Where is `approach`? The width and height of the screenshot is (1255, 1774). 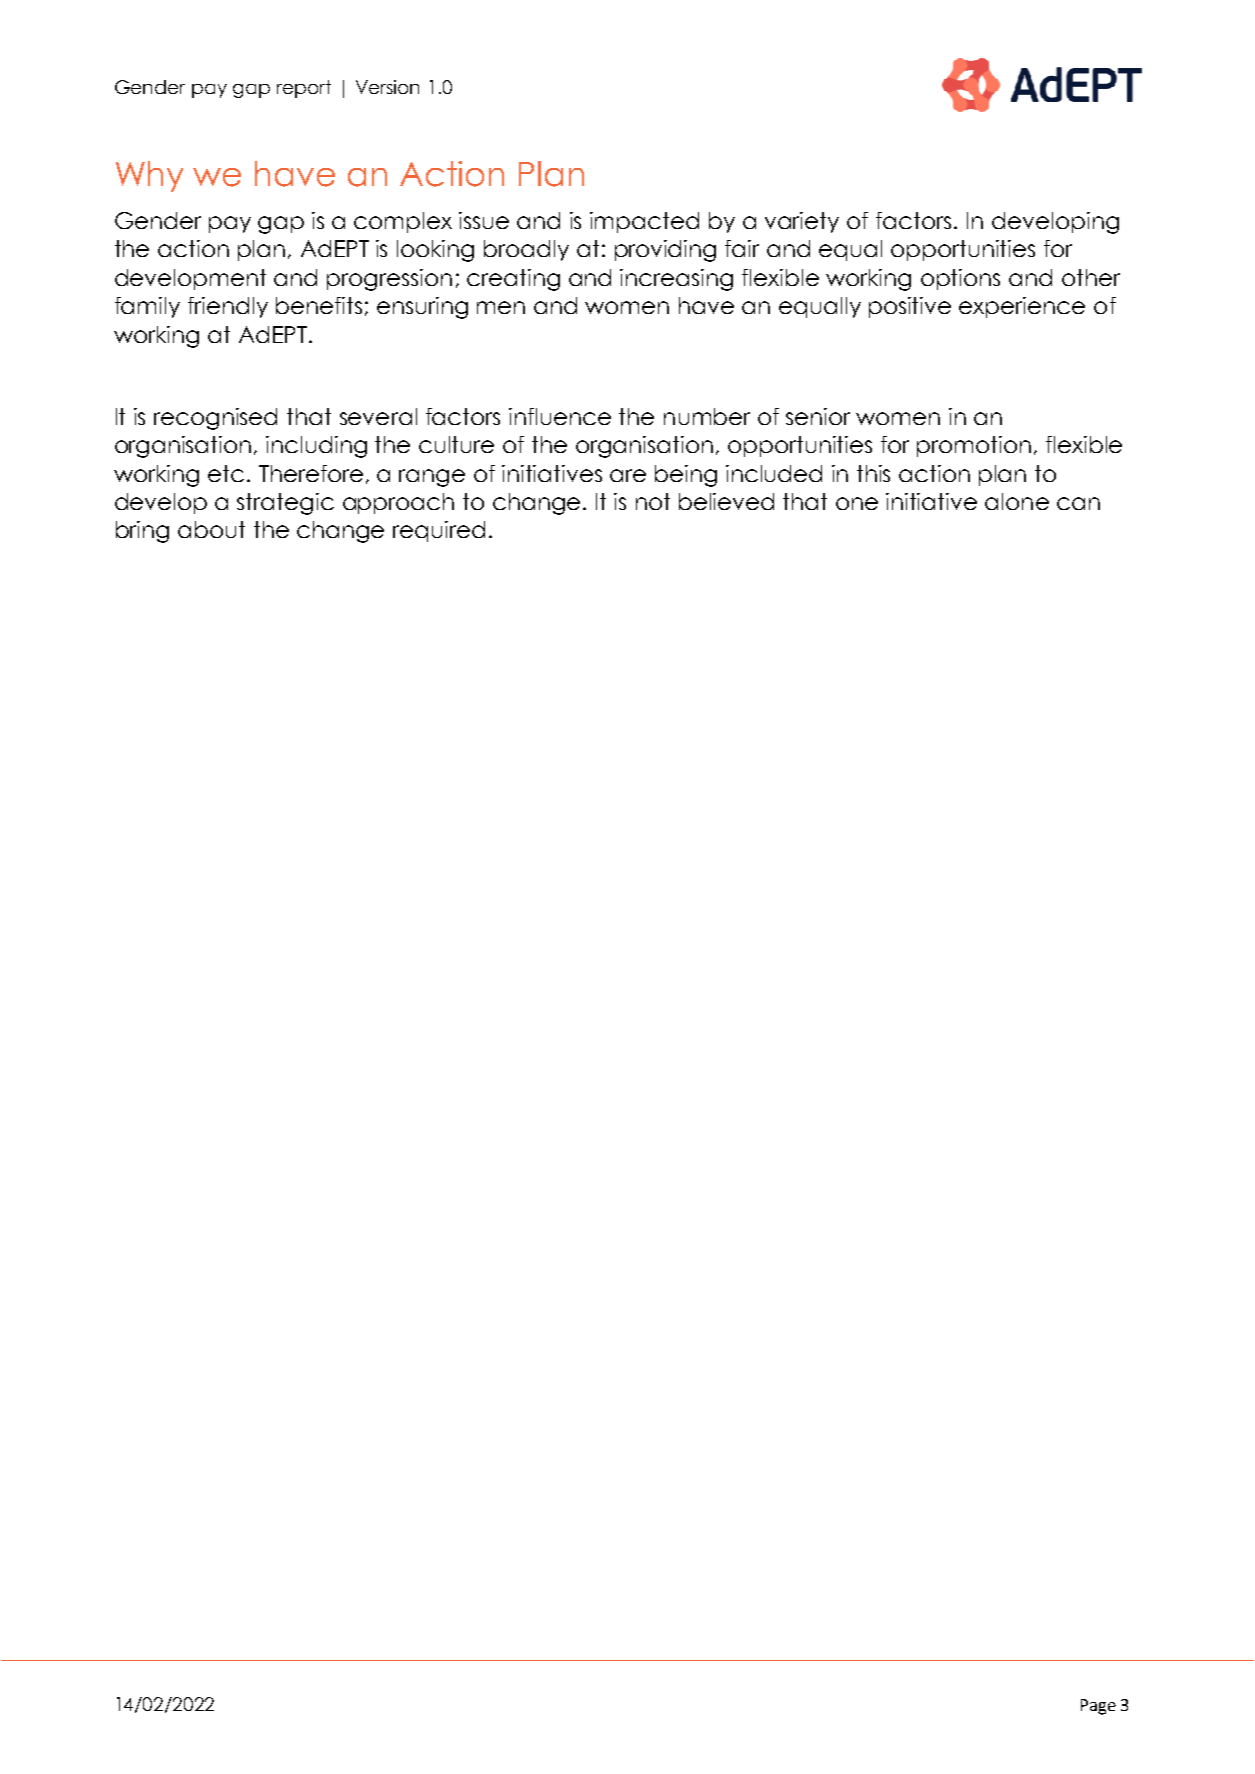
approach is located at coordinates (398, 503).
